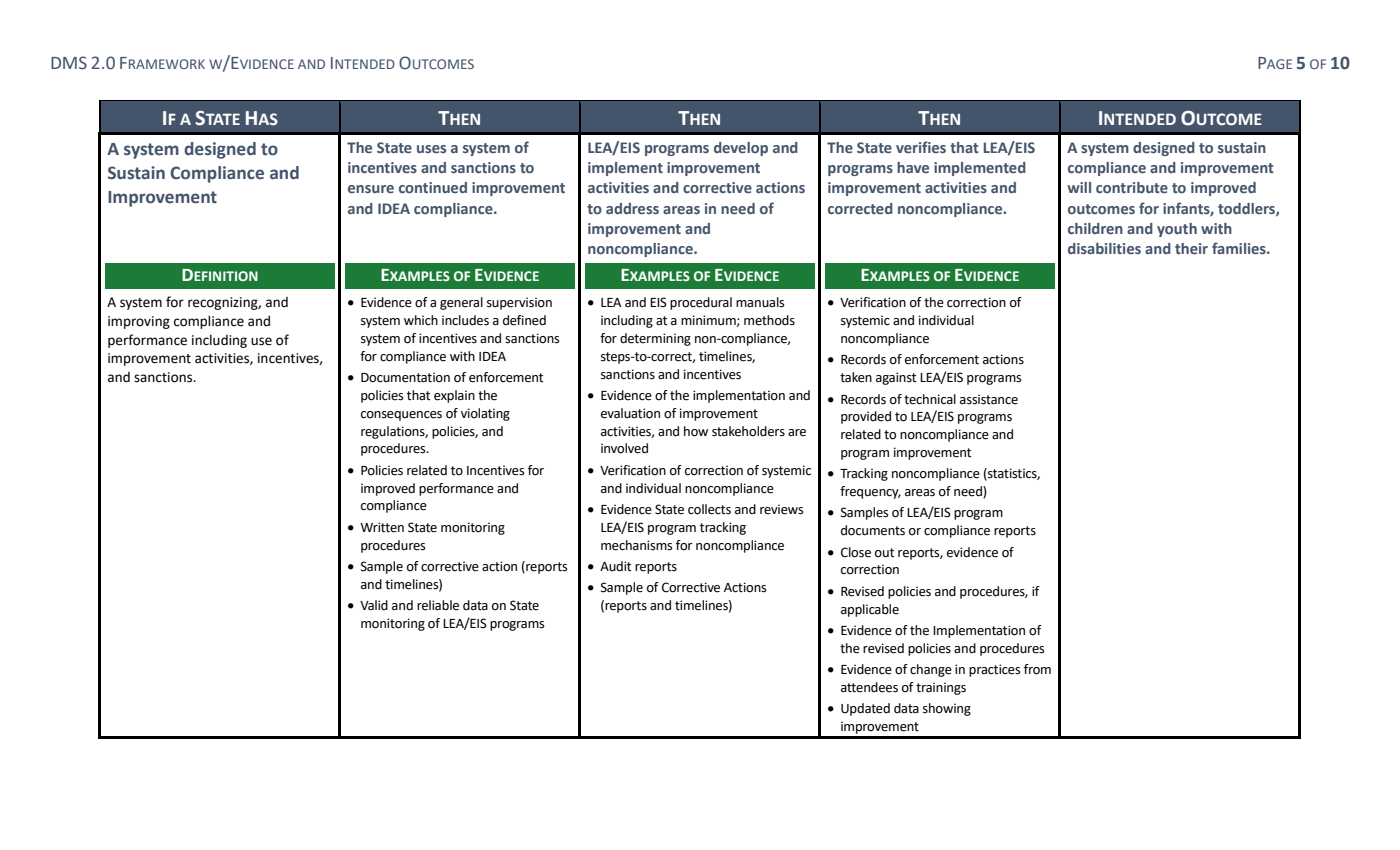 This page has height=850, width=1400. What do you see at coordinates (374, 605) in the page?
I see `Valid` at bounding box center [374, 605].
